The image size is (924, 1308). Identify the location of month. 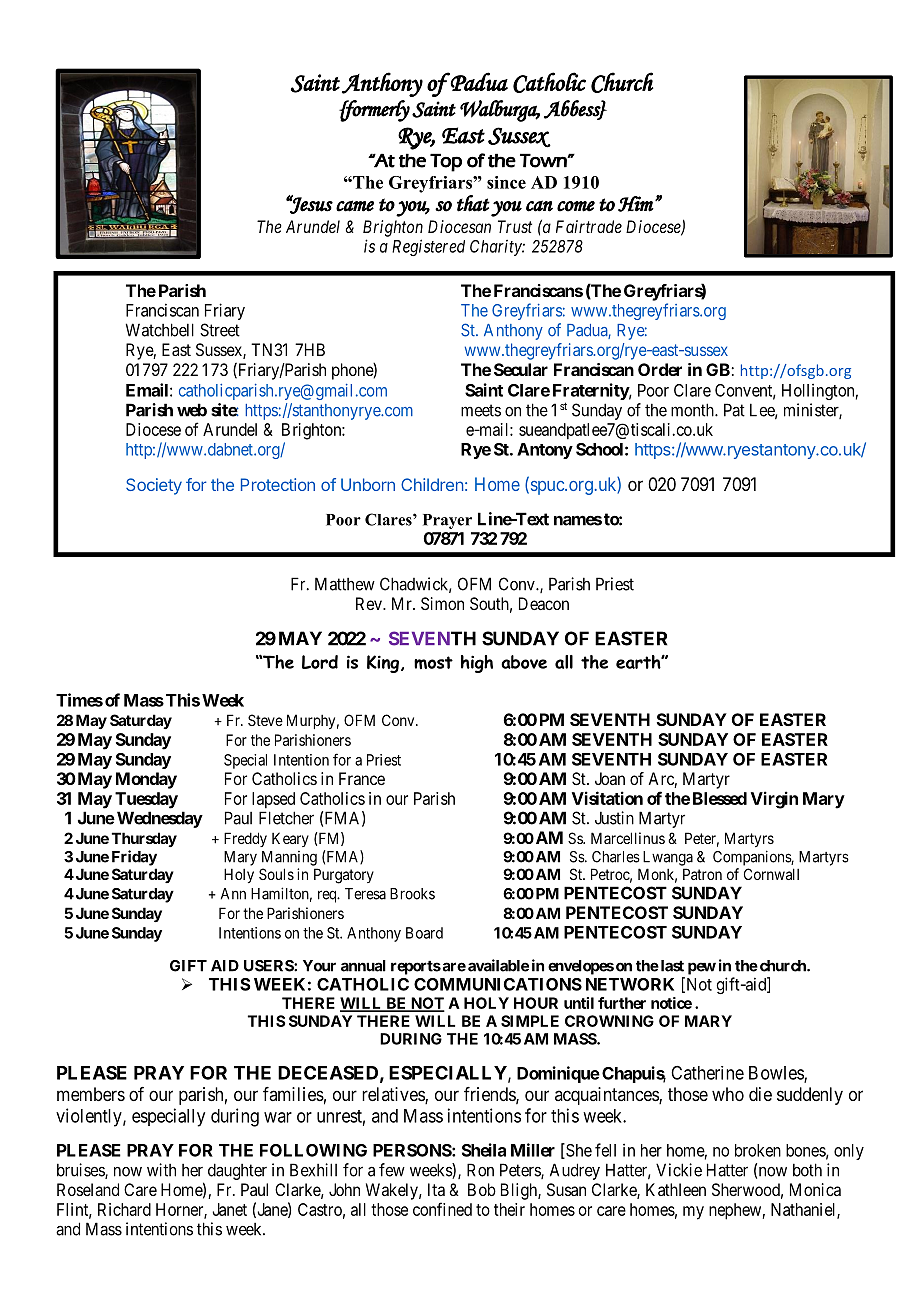
(693, 410).
